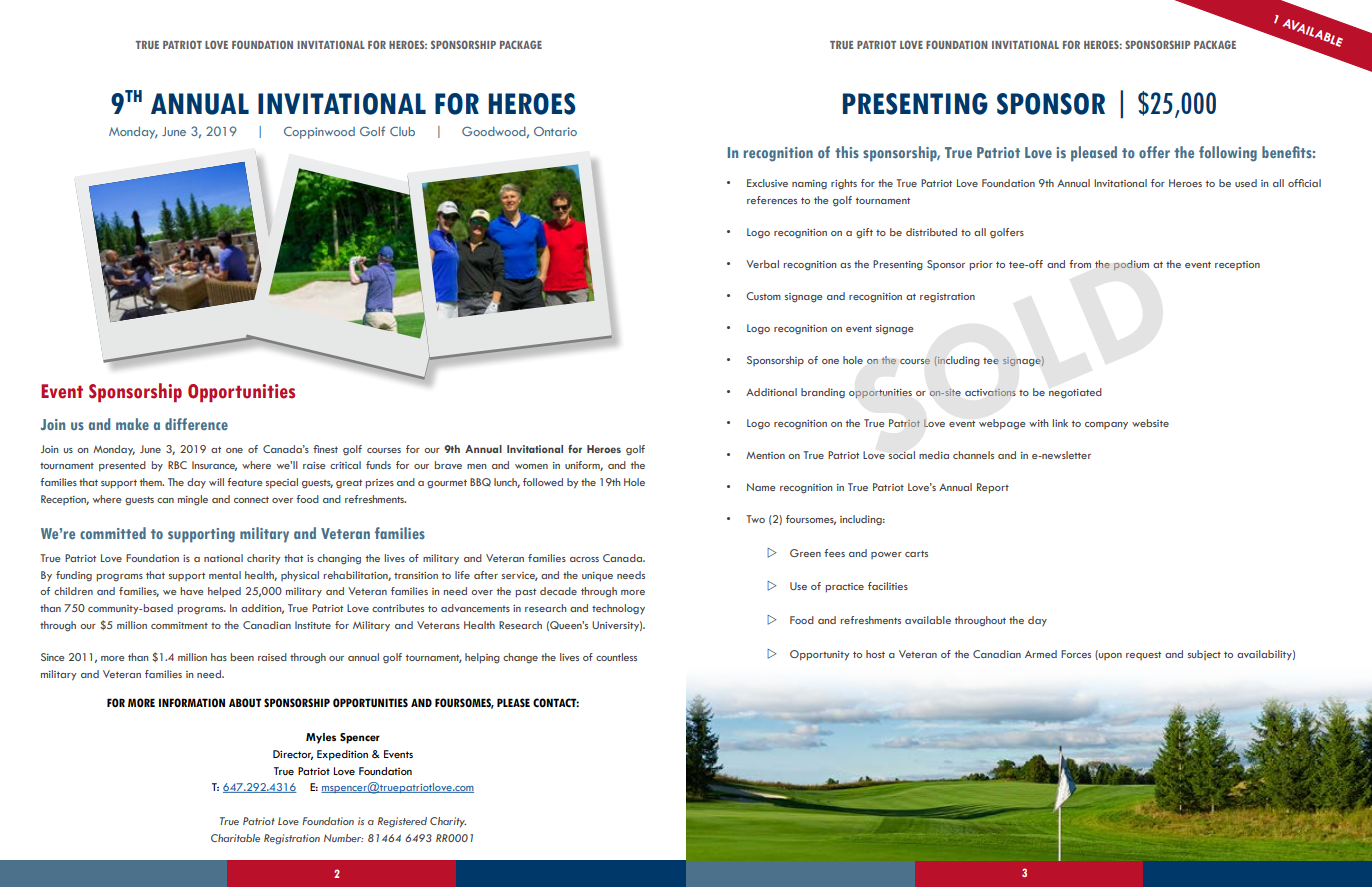 The width and height of the screenshot is (1372, 887). What do you see at coordinates (219, 657) in the screenshot?
I see `has` at bounding box center [219, 657].
